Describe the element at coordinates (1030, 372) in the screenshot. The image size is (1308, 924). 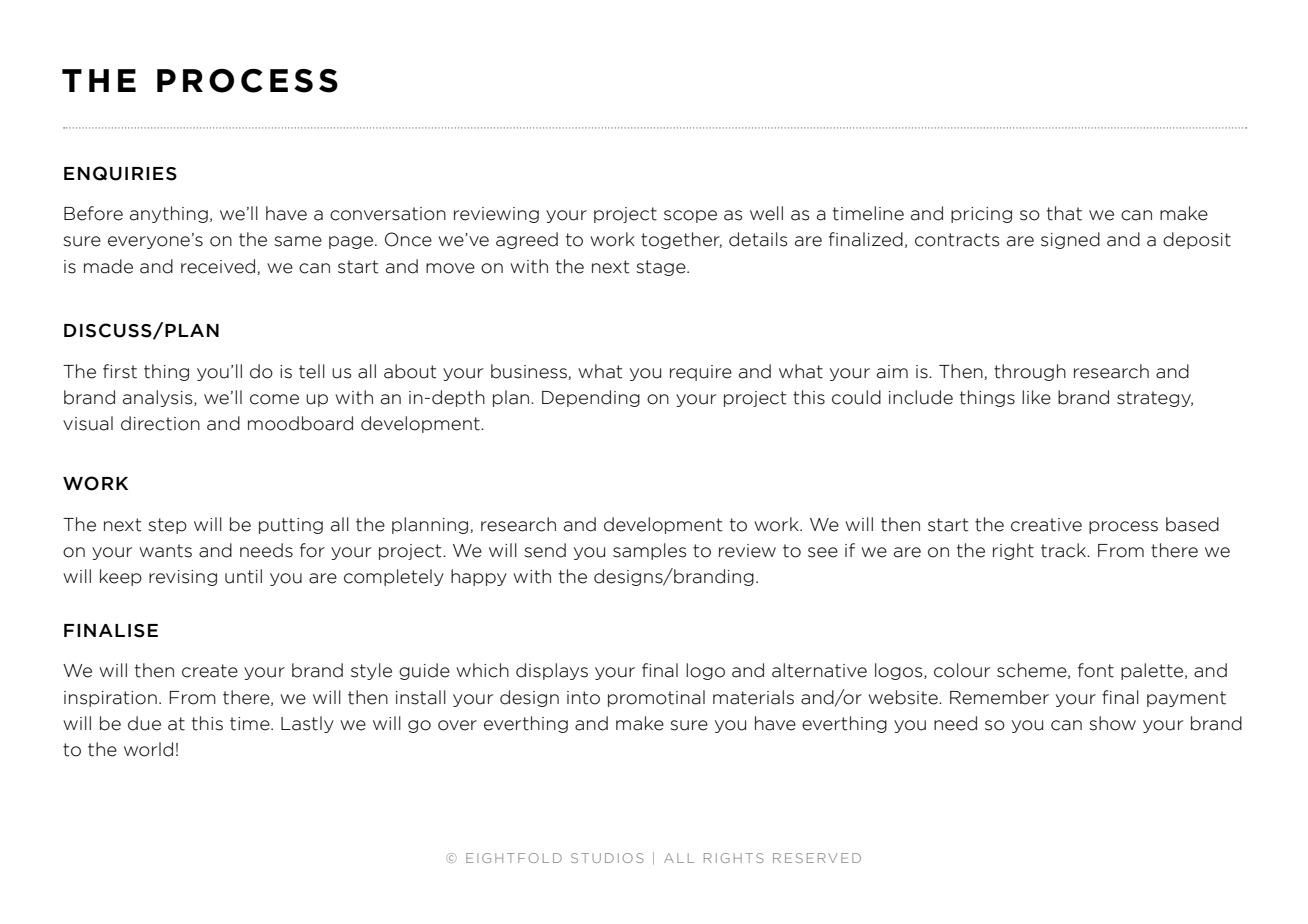
I see `through` at that location.
